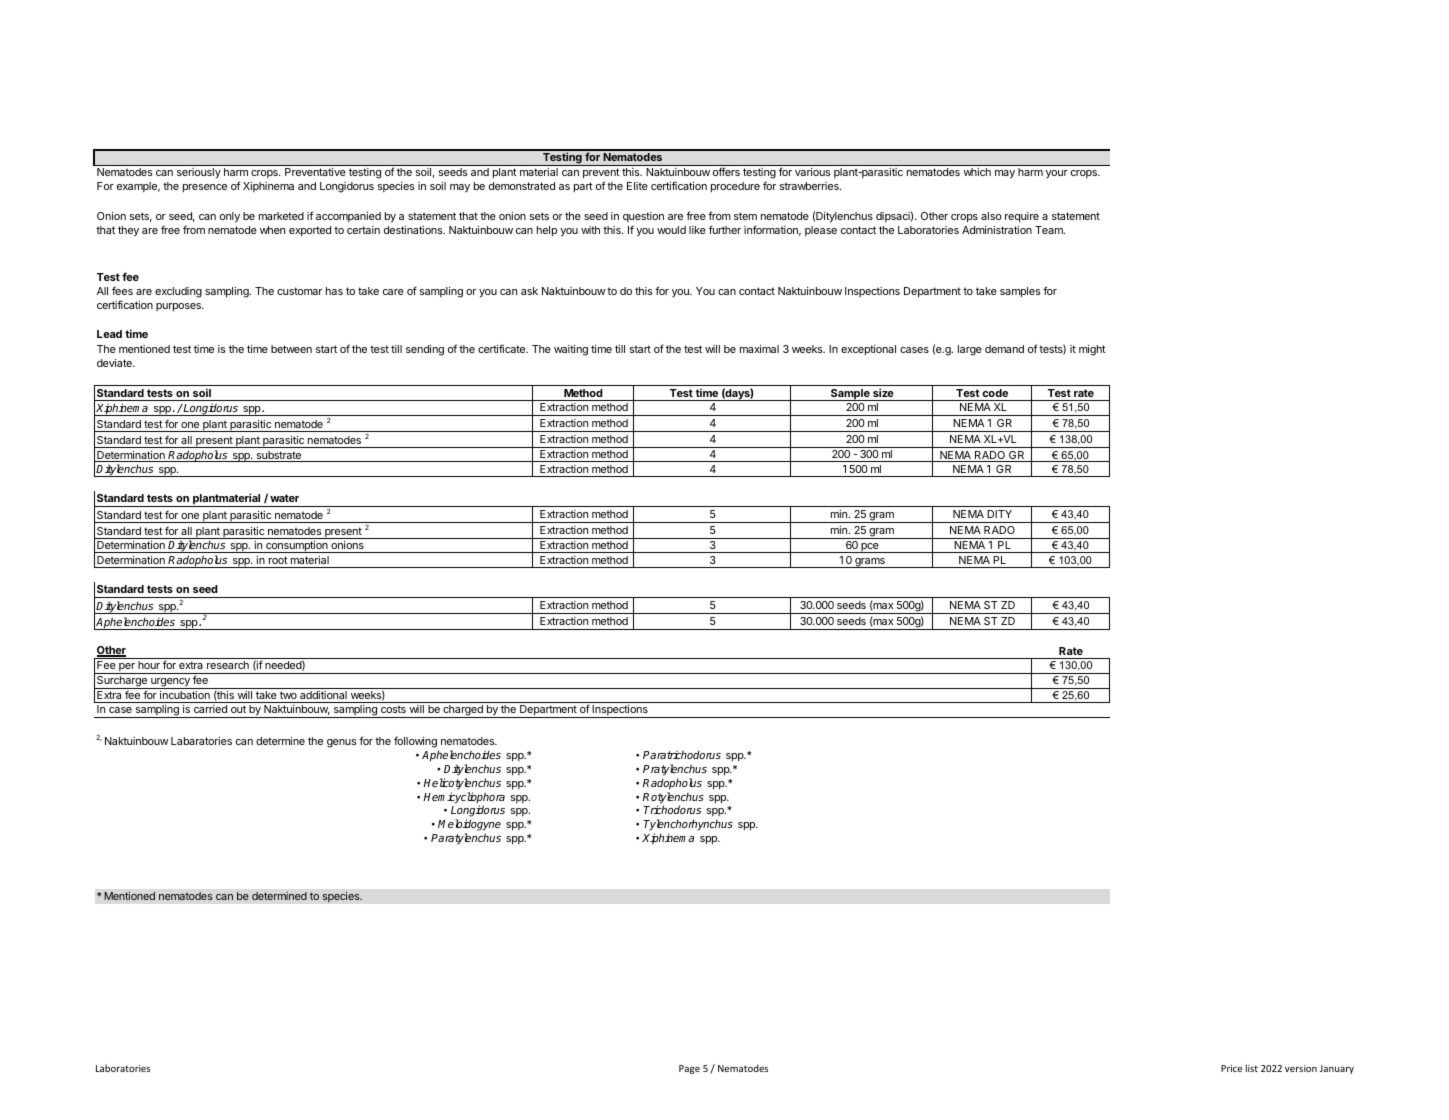  What do you see at coordinates (463, 711) in the screenshot?
I see `charged` at bounding box center [463, 711].
